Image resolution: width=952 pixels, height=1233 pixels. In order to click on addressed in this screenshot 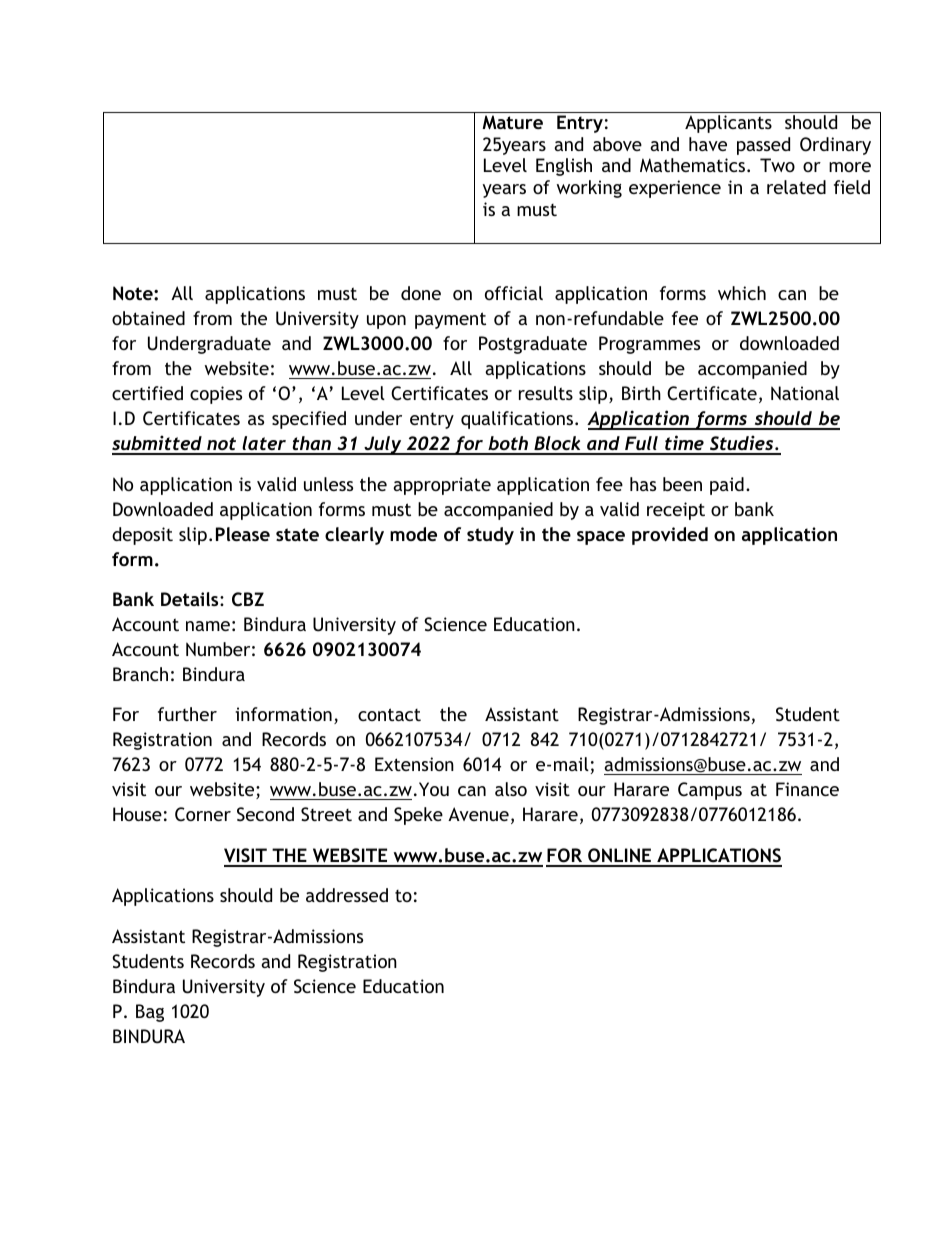, I will do `click(347, 895)`.
